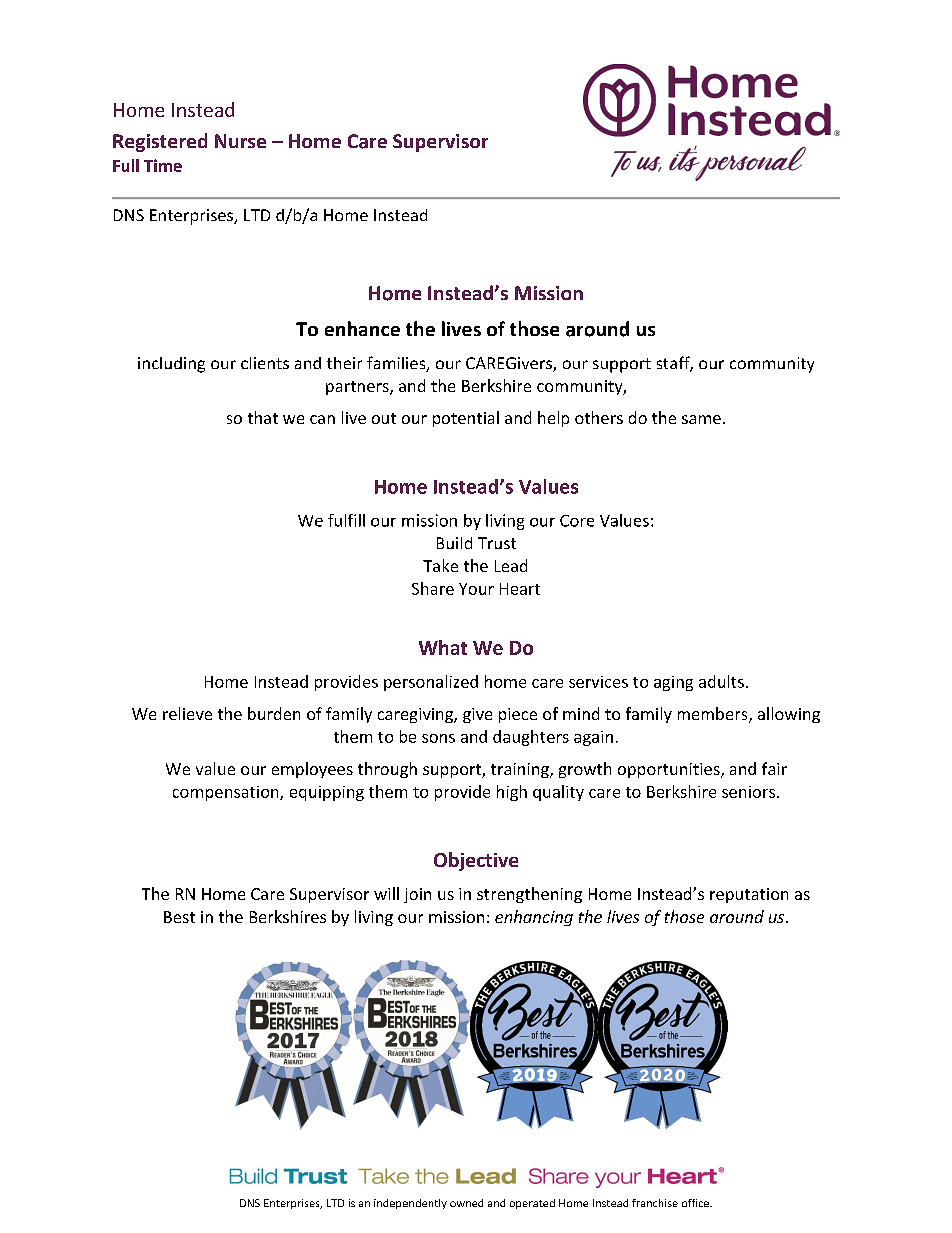 This page has height=1233, width=952. I want to click on owned, so click(466, 1203).
